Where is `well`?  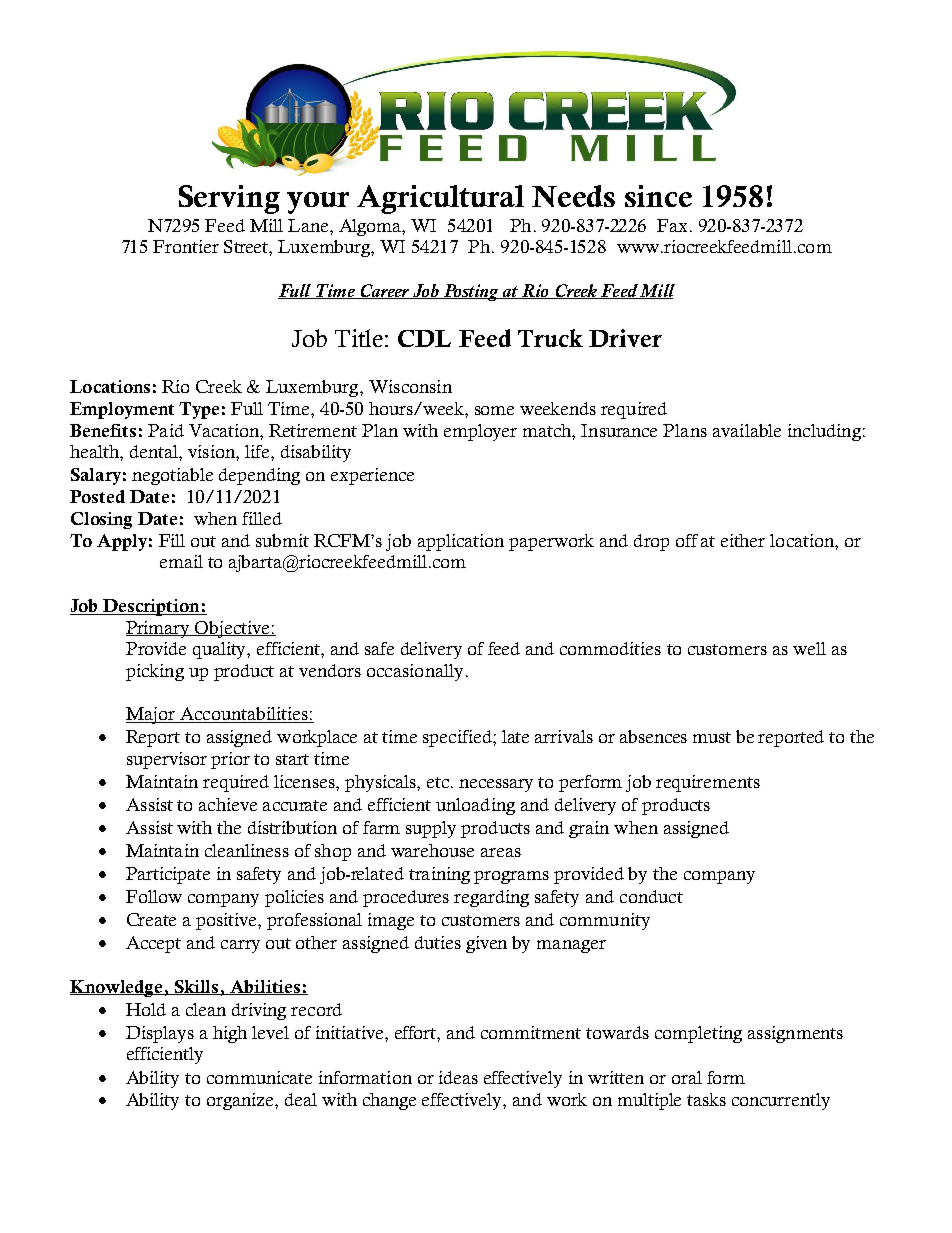 well is located at coordinates (809, 648).
